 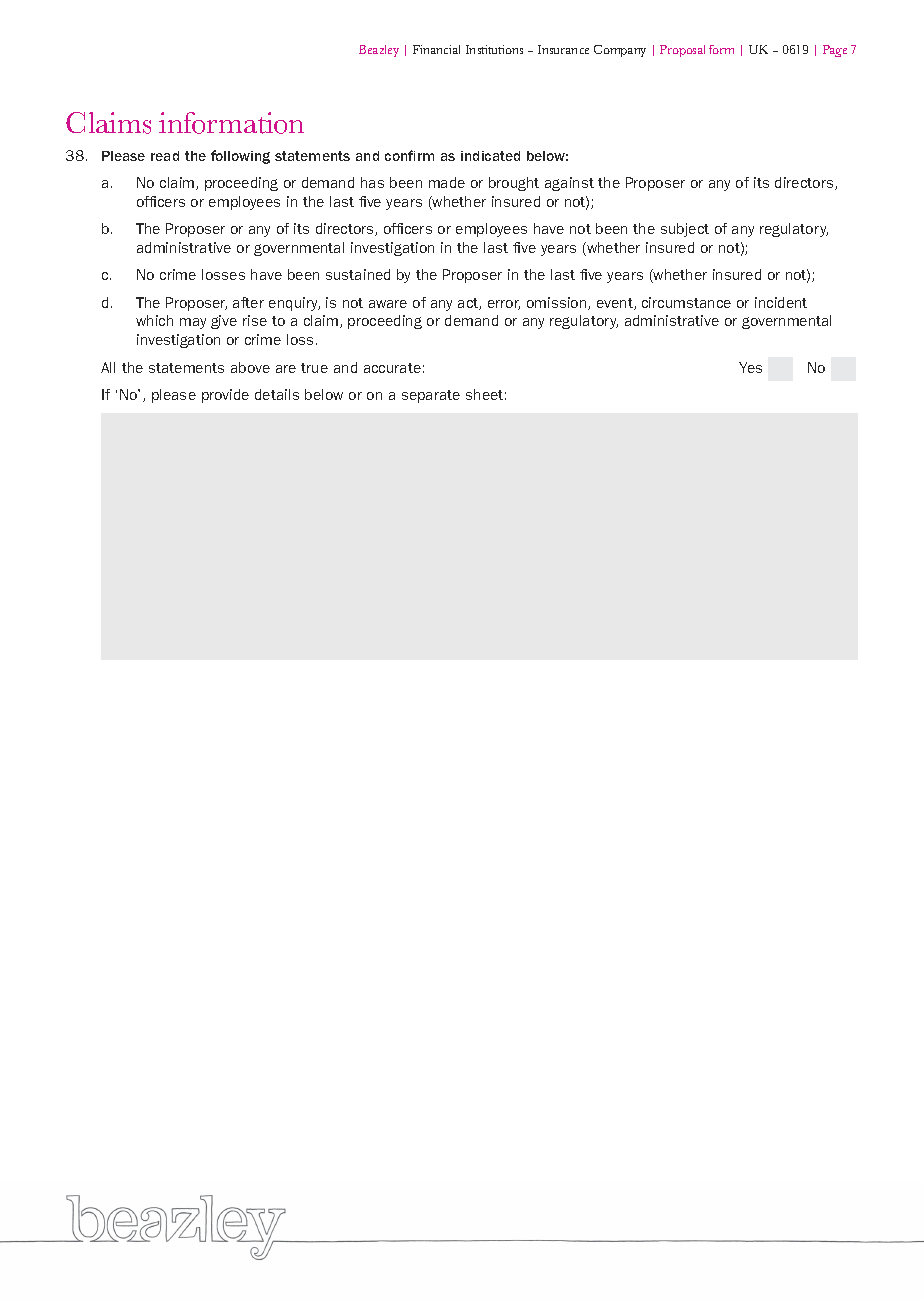 What do you see at coordinates (431, 396) in the screenshot?
I see `separate` at bounding box center [431, 396].
